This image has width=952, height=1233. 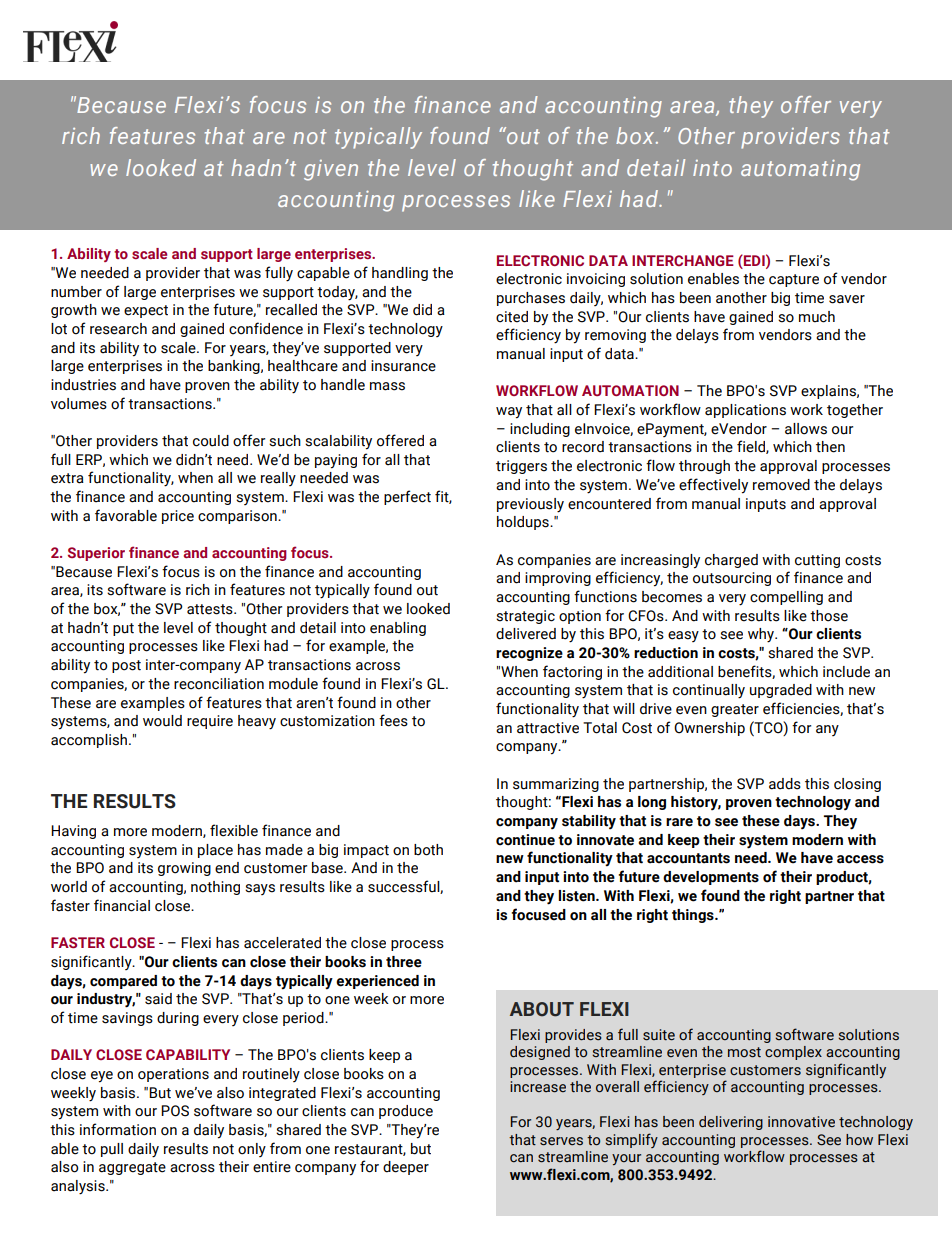 What do you see at coordinates (800, 170) in the image?
I see `automating` at bounding box center [800, 170].
